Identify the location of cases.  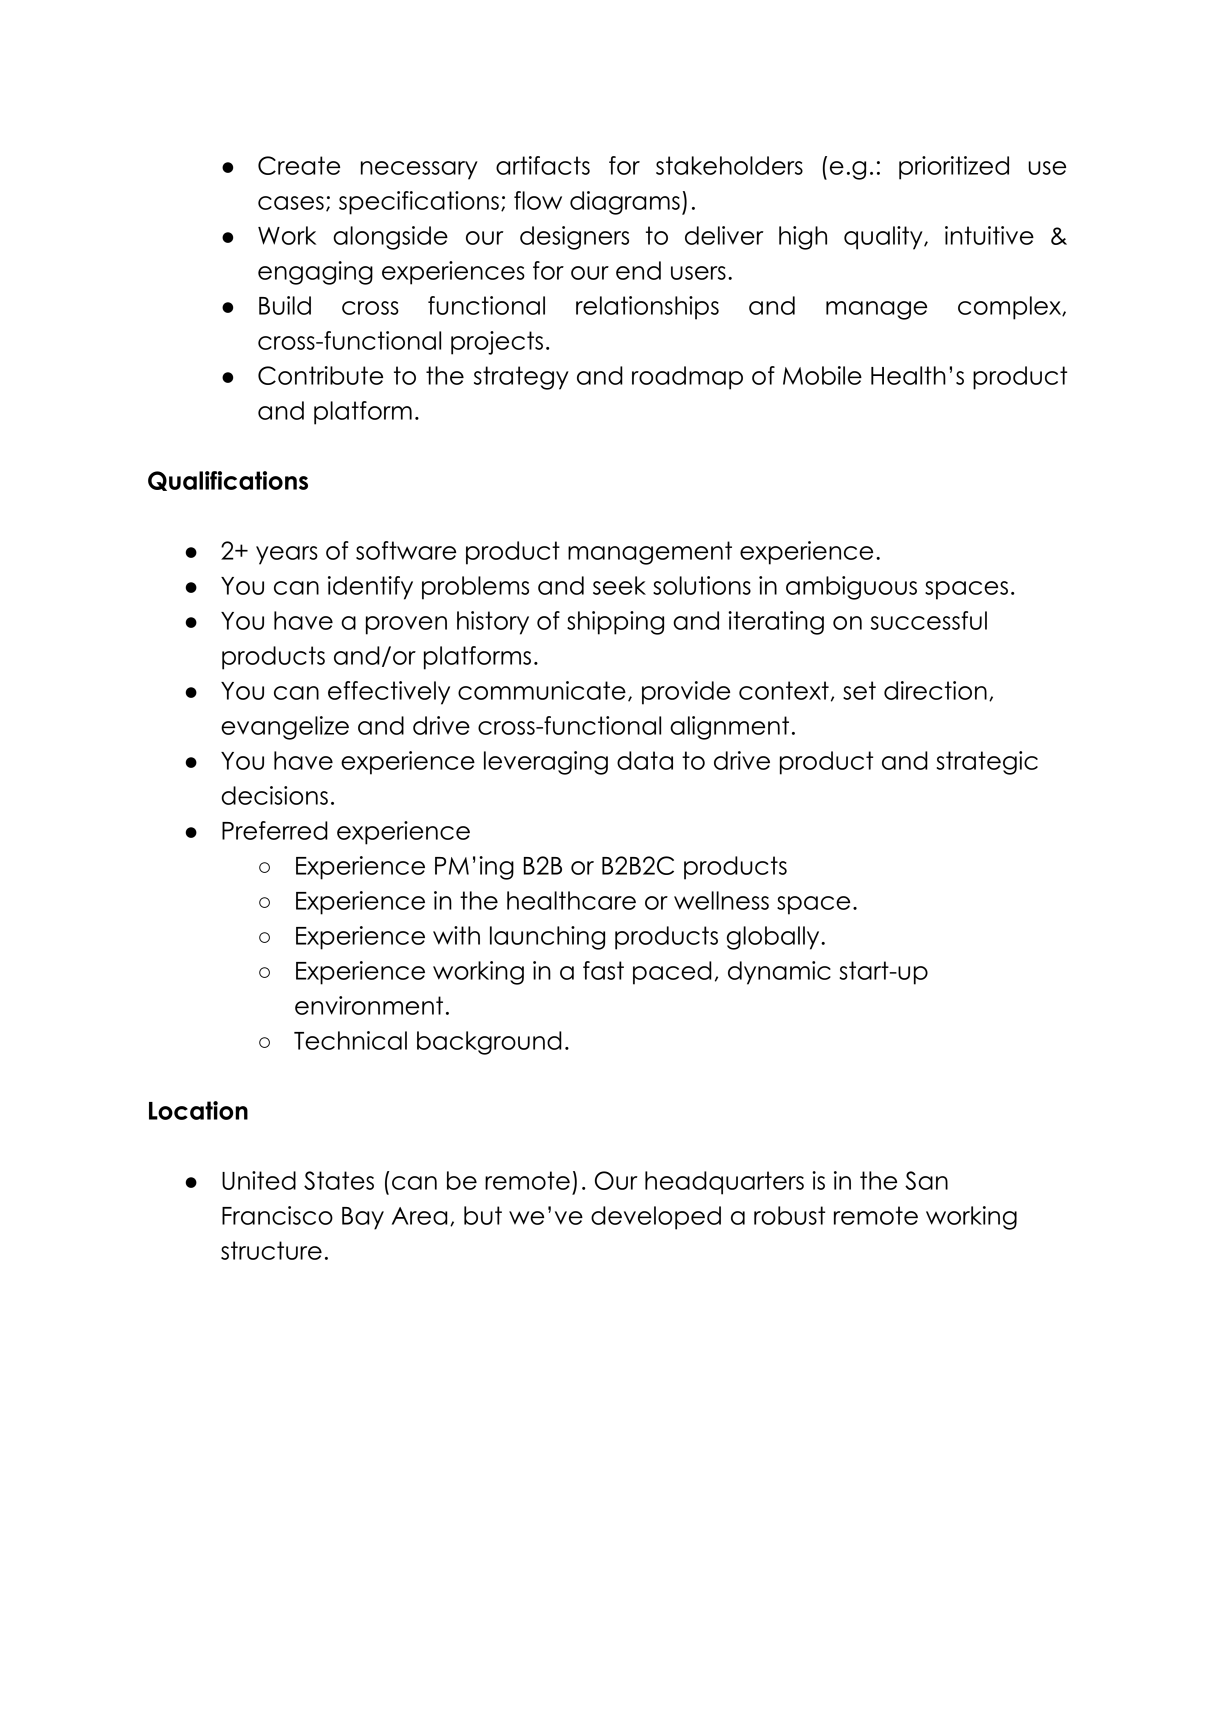
(291, 203).
